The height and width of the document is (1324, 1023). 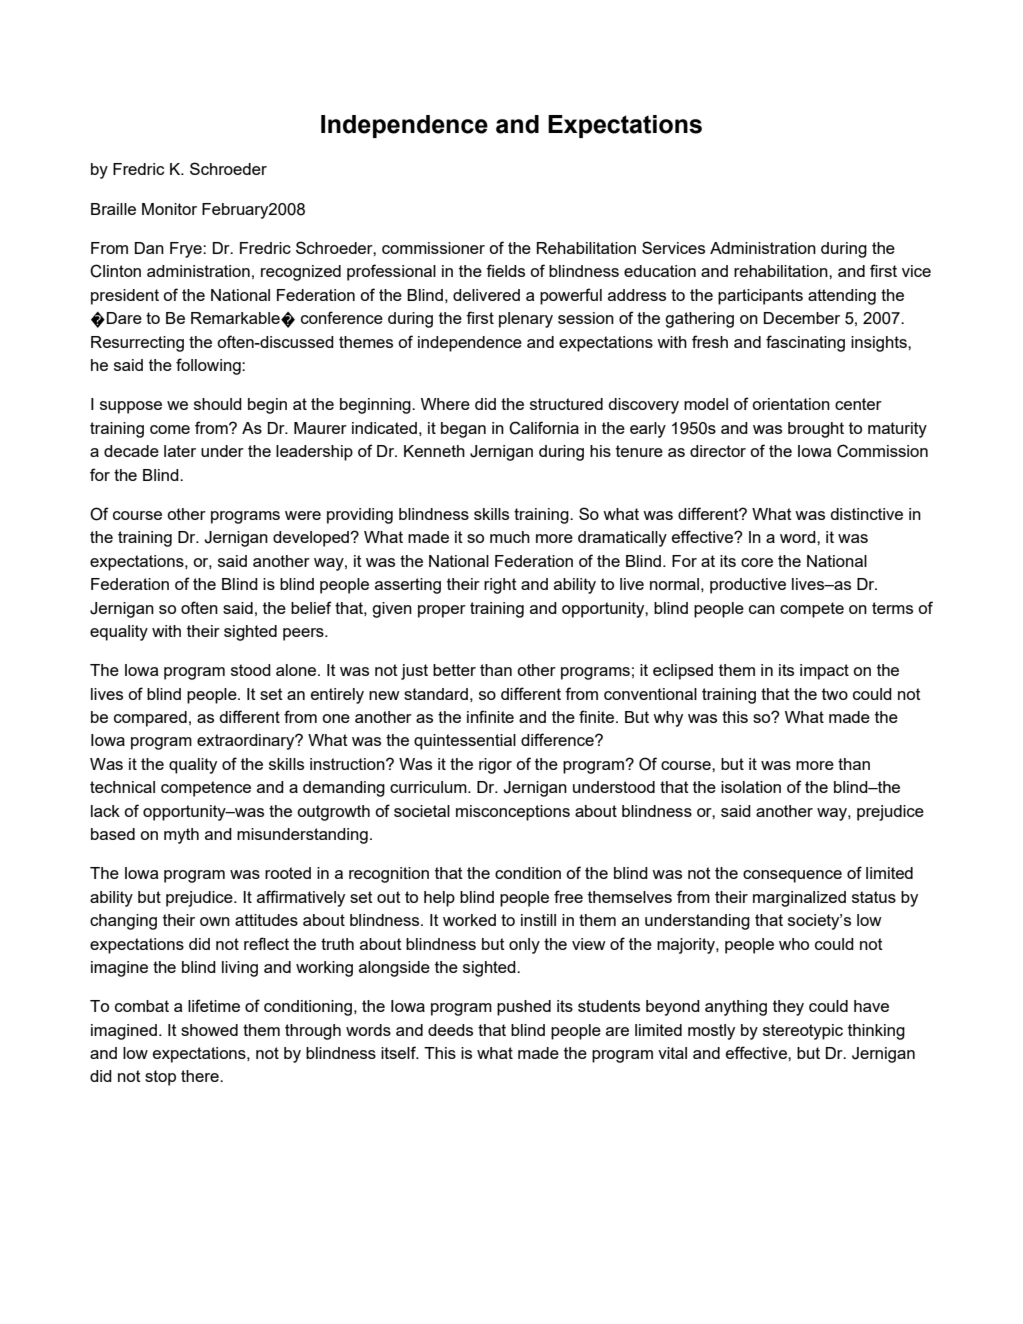 What do you see at coordinates (303, 515) in the document?
I see `were` at bounding box center [303, 515].
